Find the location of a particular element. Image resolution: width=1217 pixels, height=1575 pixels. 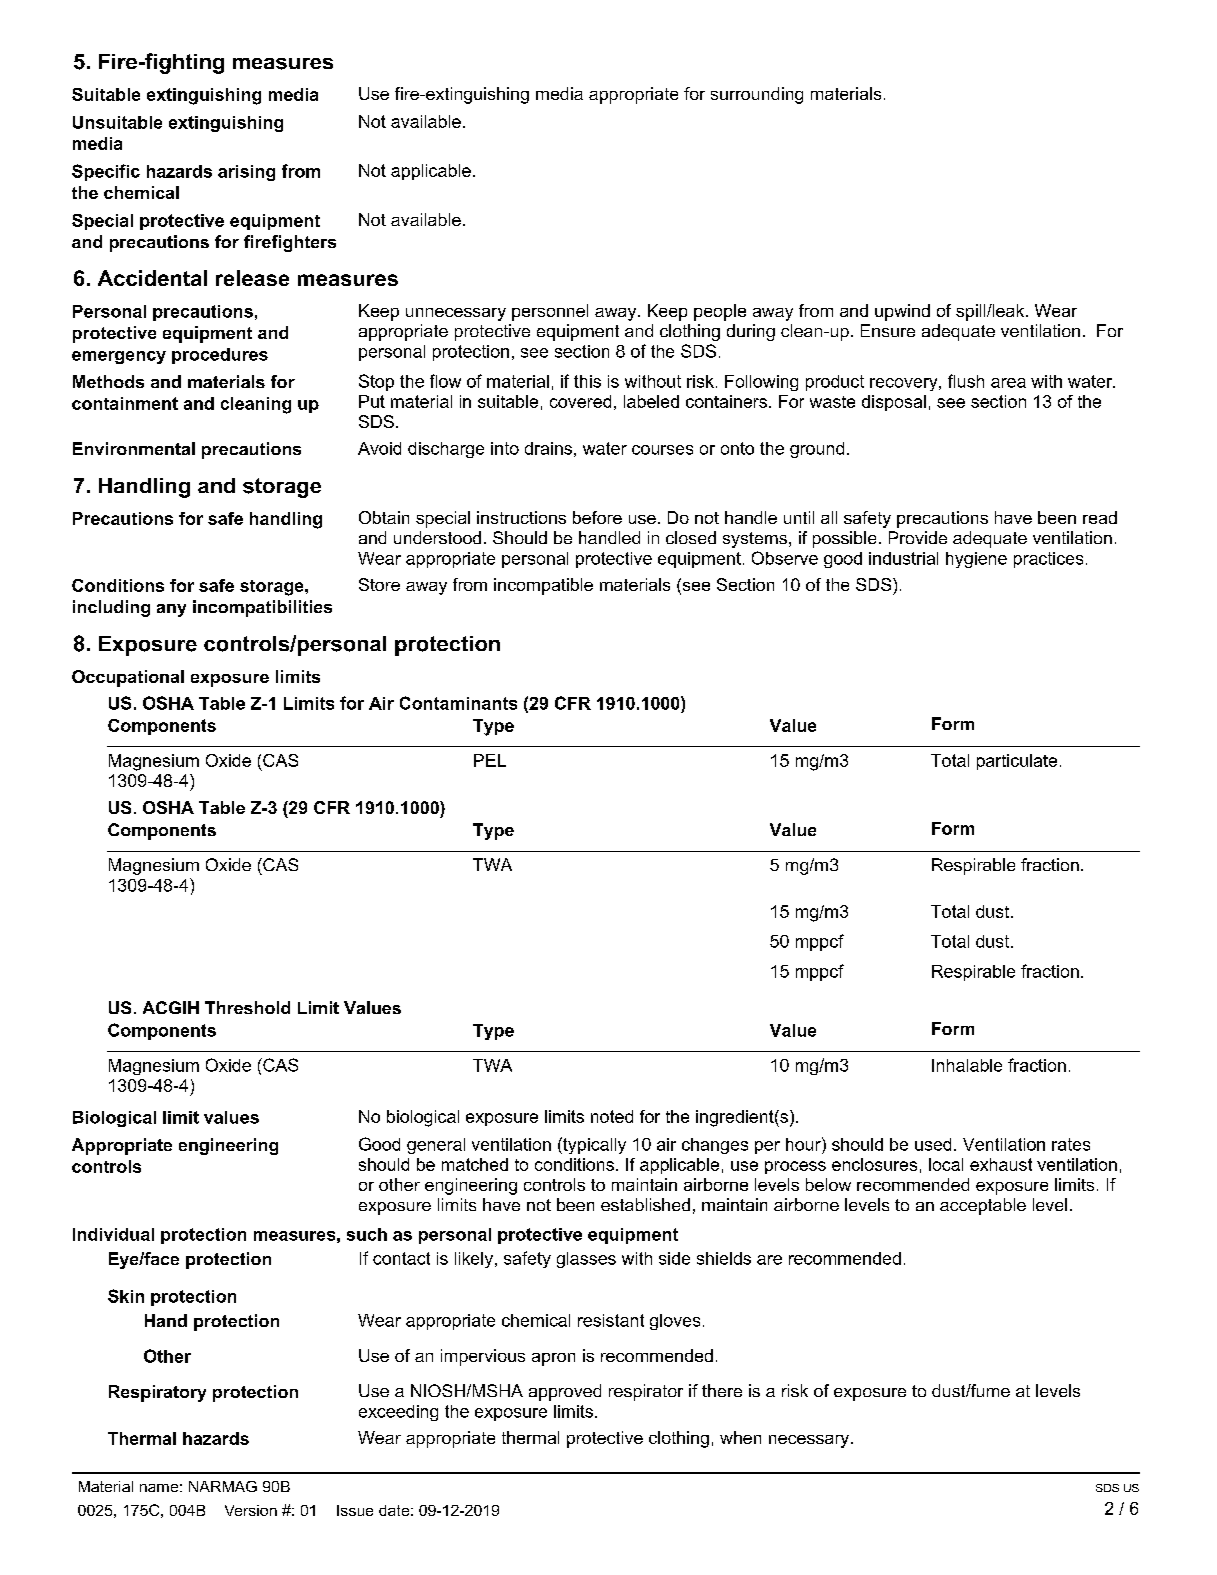

surrounding is located at coordinates (757, 95).
